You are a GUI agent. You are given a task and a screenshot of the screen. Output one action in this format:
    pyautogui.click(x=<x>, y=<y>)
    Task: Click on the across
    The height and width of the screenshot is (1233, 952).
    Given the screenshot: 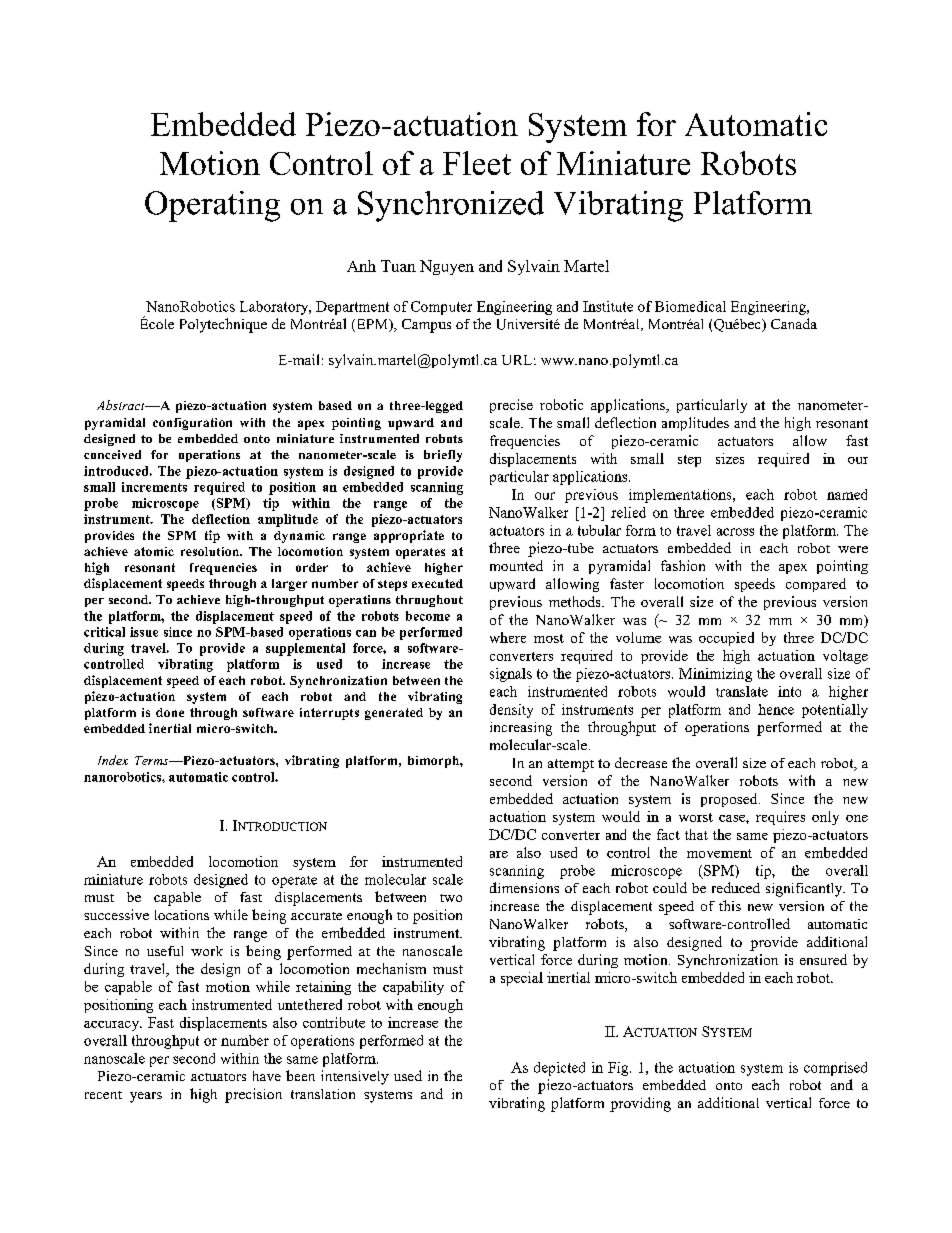 What is the action you would take?
    pyautogui.click(x=735, y=532)
